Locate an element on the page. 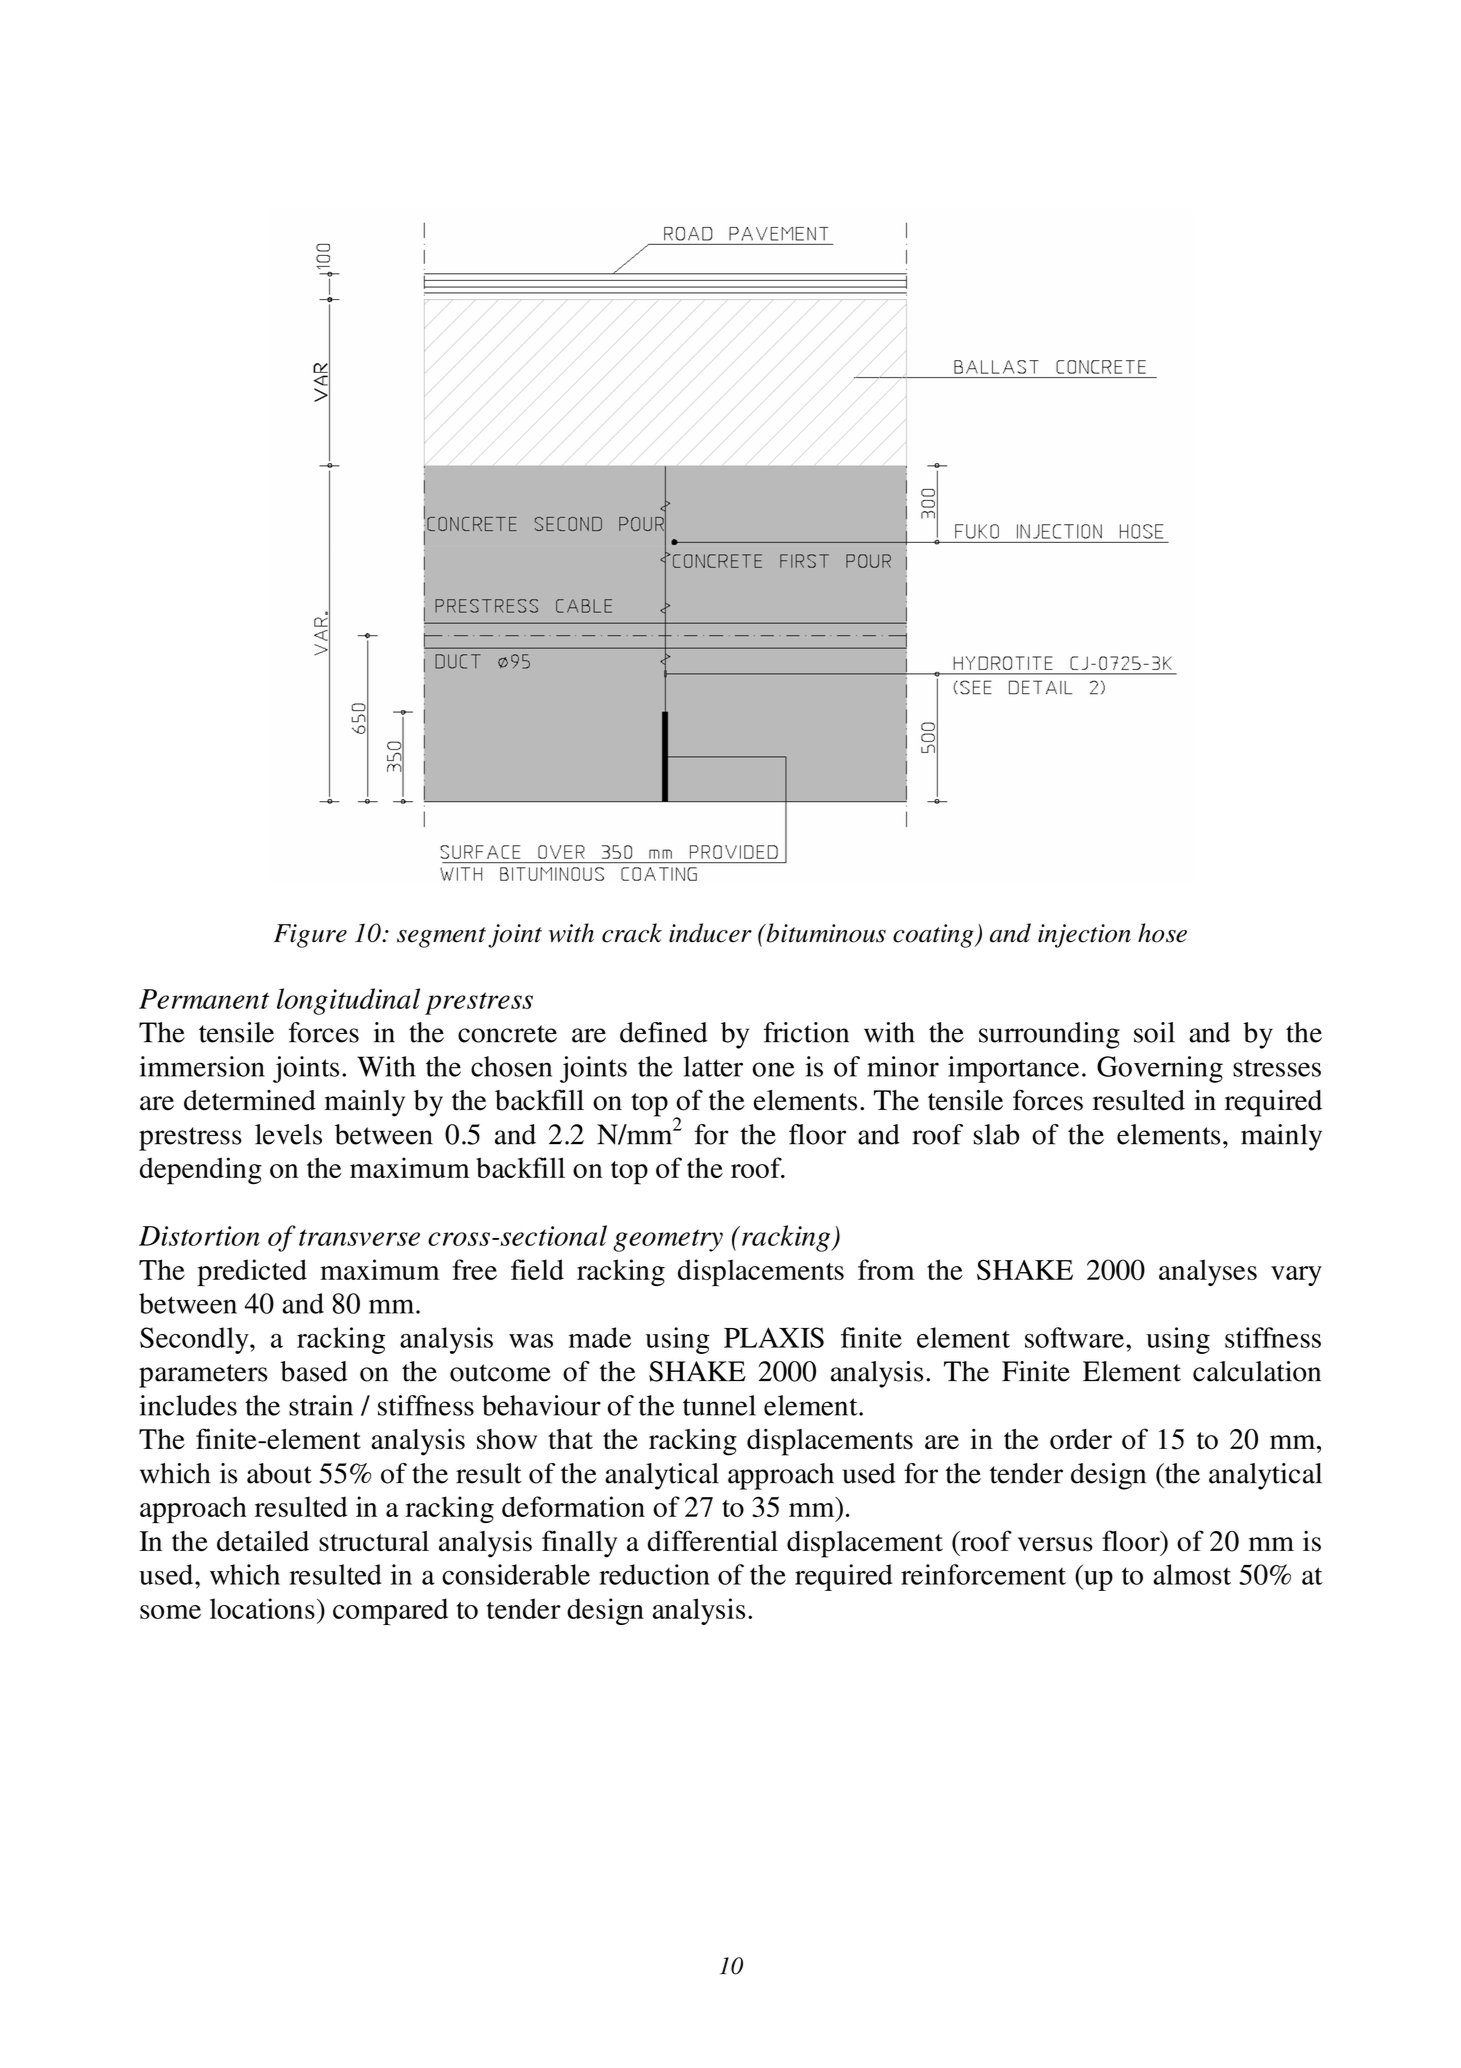 The height and width of the document is (2068, 1461). locations is located at coordinates (262, 1608).
